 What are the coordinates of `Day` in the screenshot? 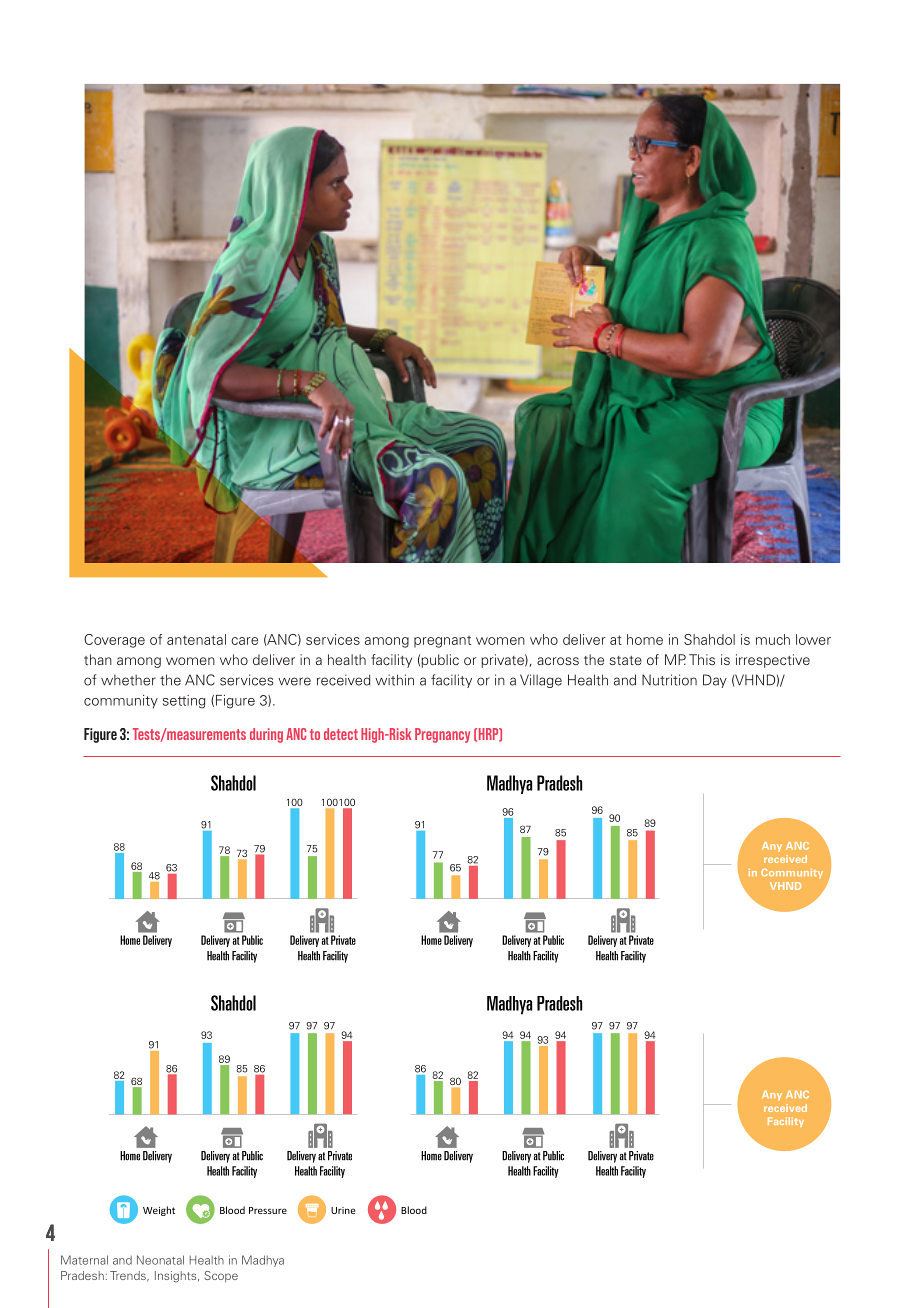 It's located at (715, 681).
